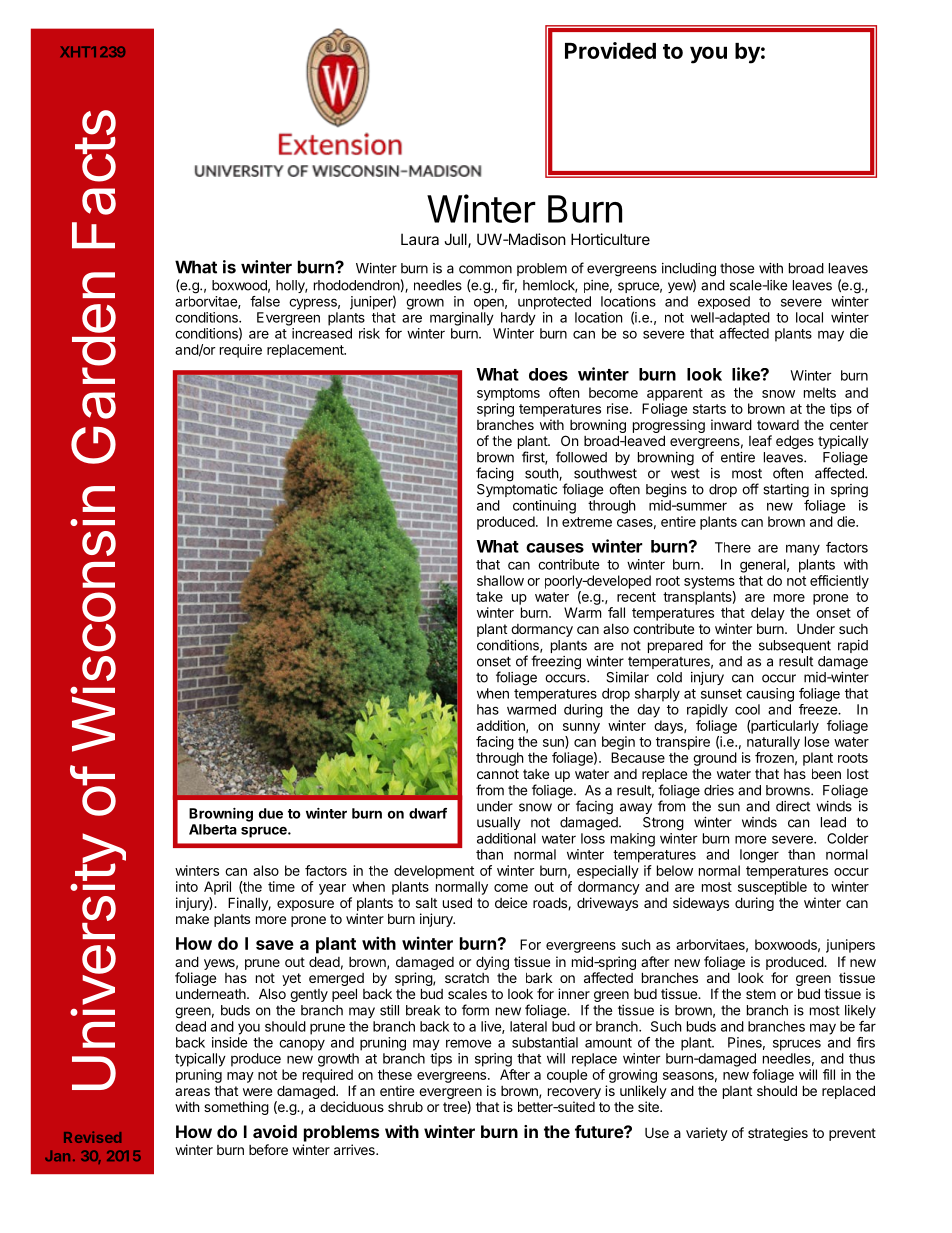 The height and width of the screenshot is (1233, 952). What do you see at coordinates (737, 268) in the screenshot?
I see `those` at bounding box center [737, 268].
